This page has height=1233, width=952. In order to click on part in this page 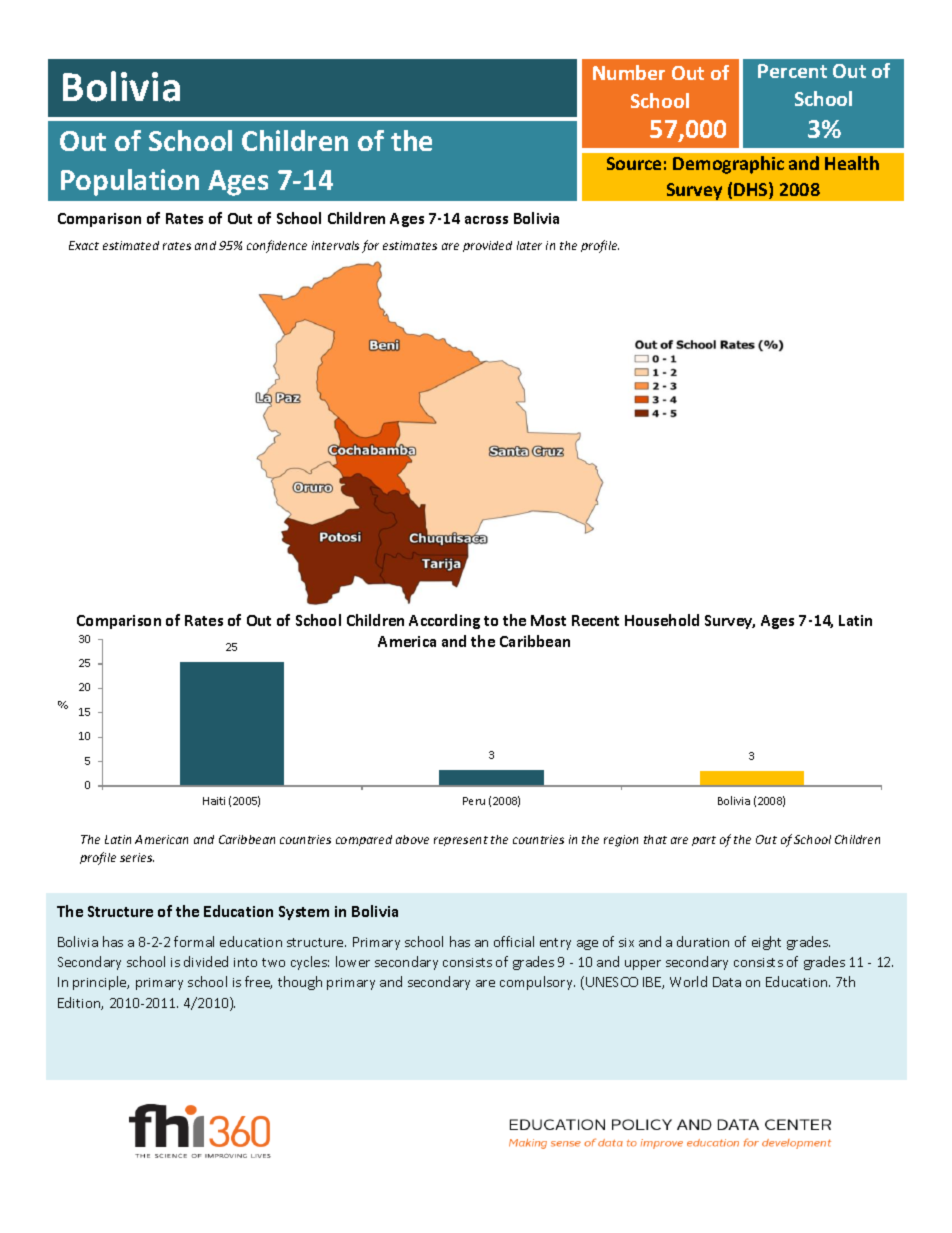, I will do `click(704, 841)`.
